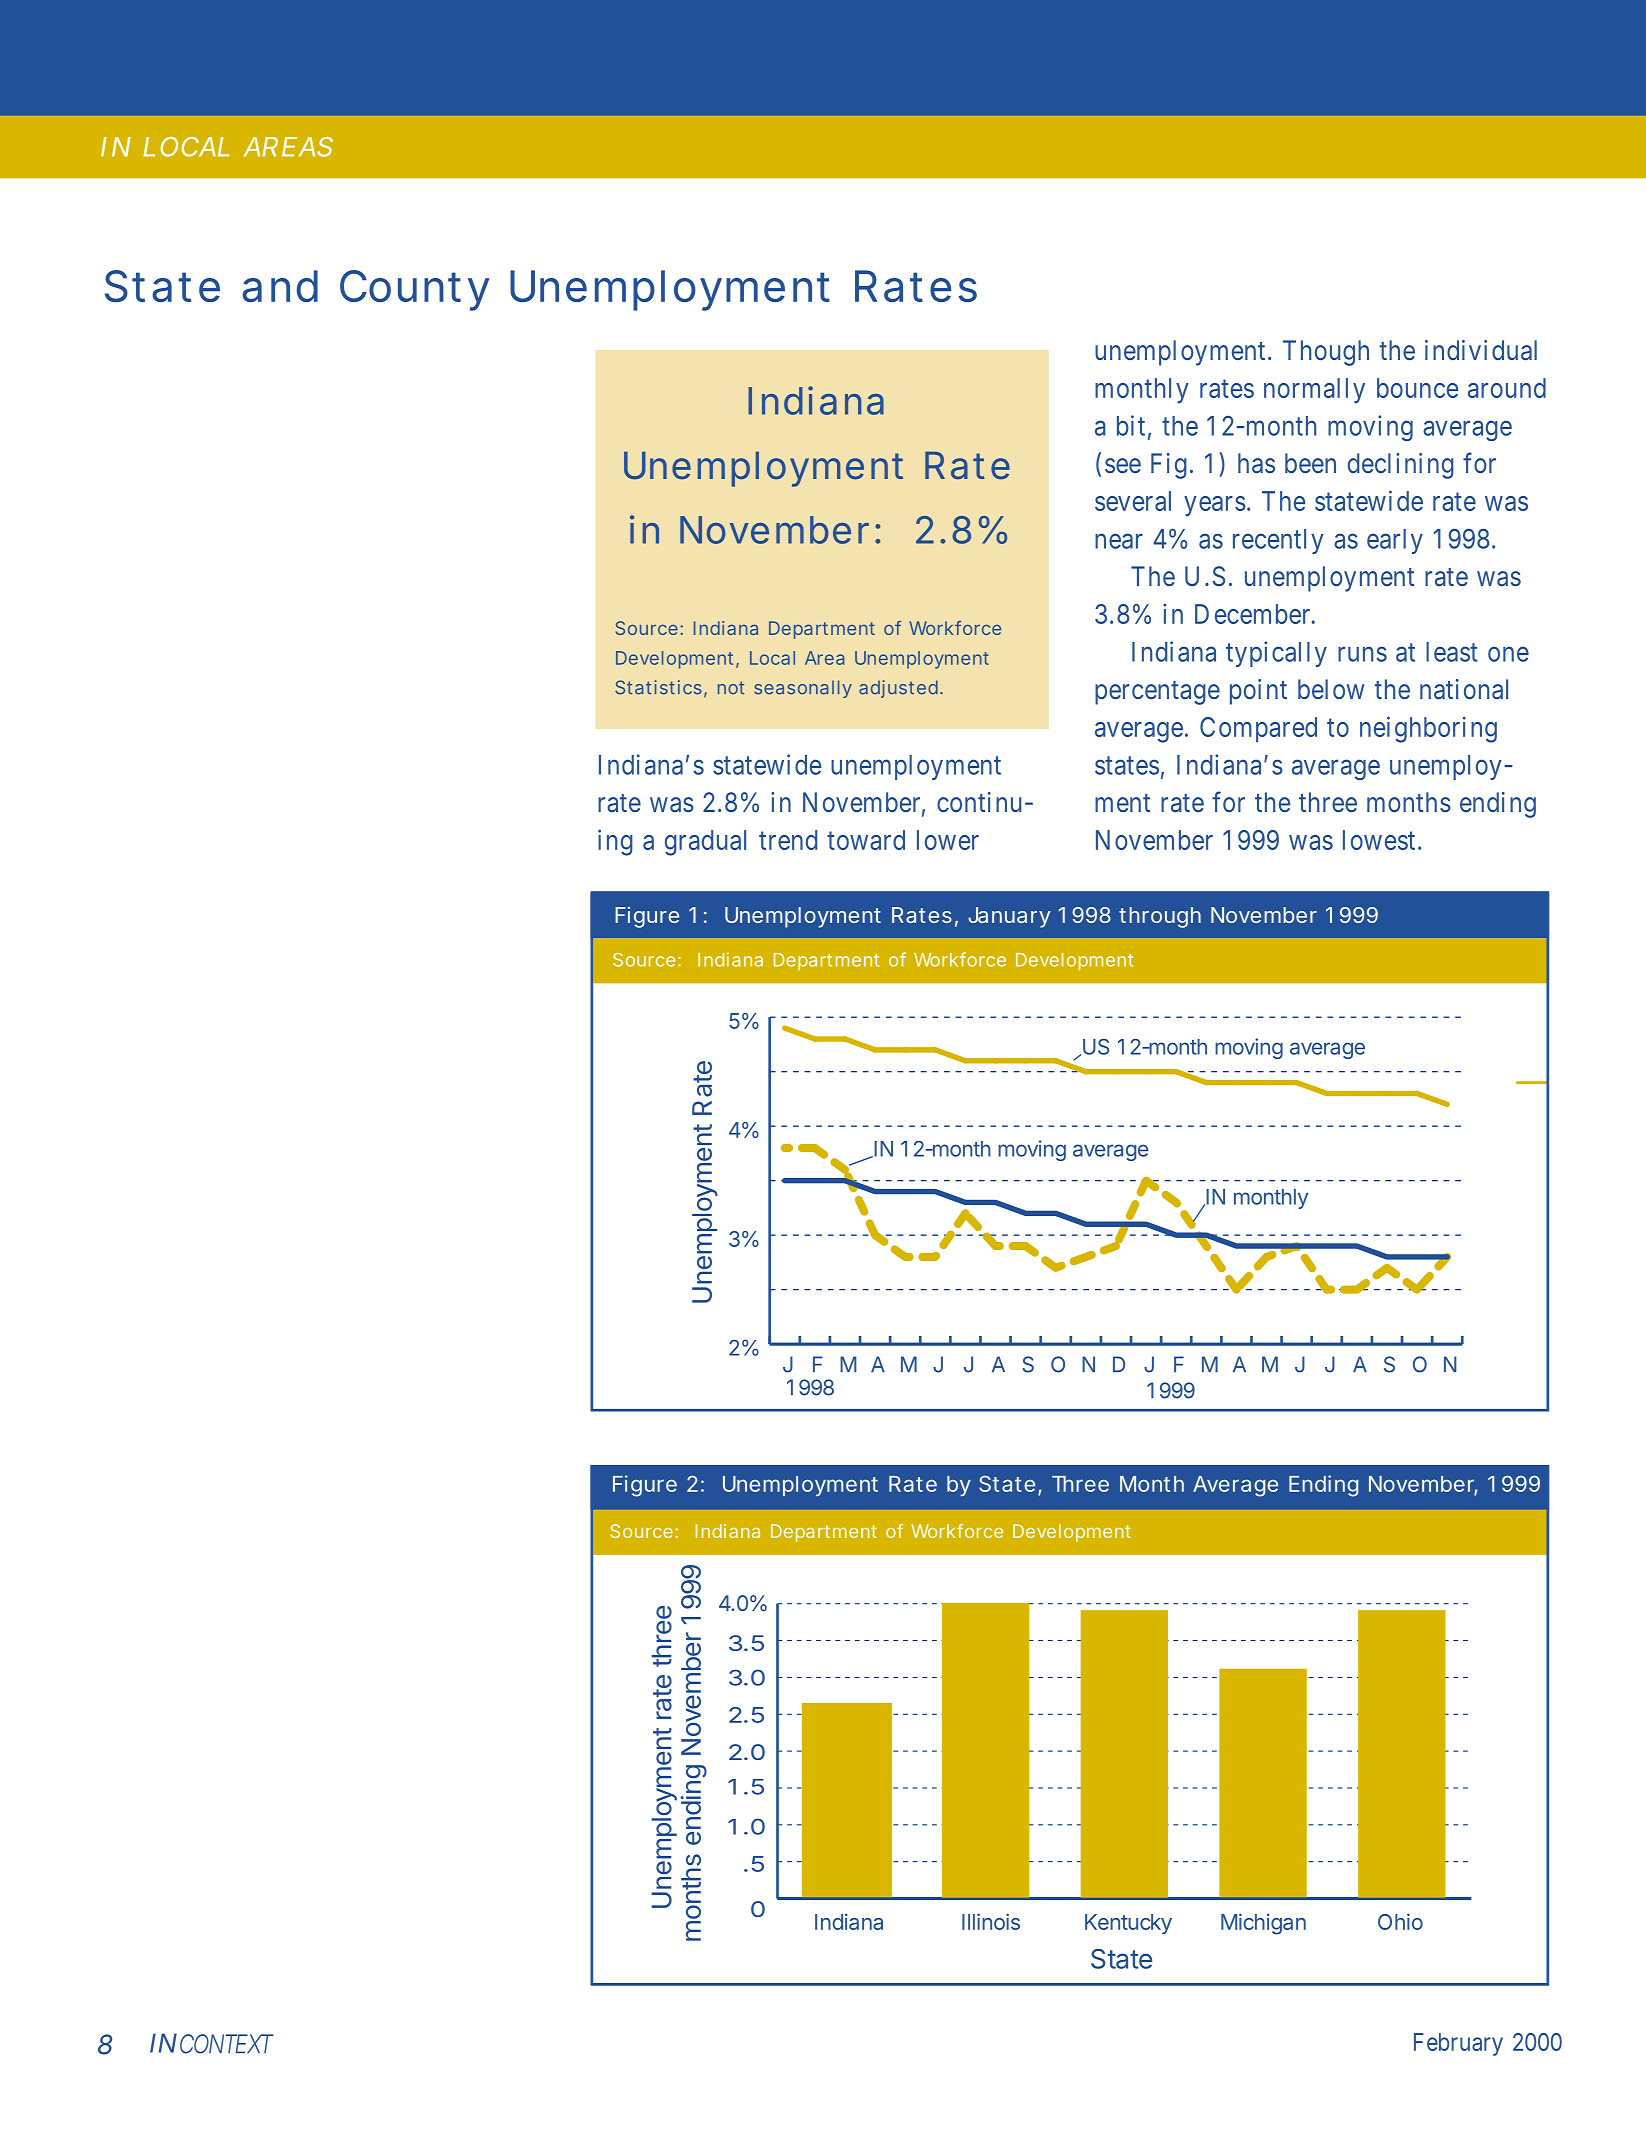 This screenshot has height=2131, width=1646. I want to click on Ohio, so click(1400, 1921).
